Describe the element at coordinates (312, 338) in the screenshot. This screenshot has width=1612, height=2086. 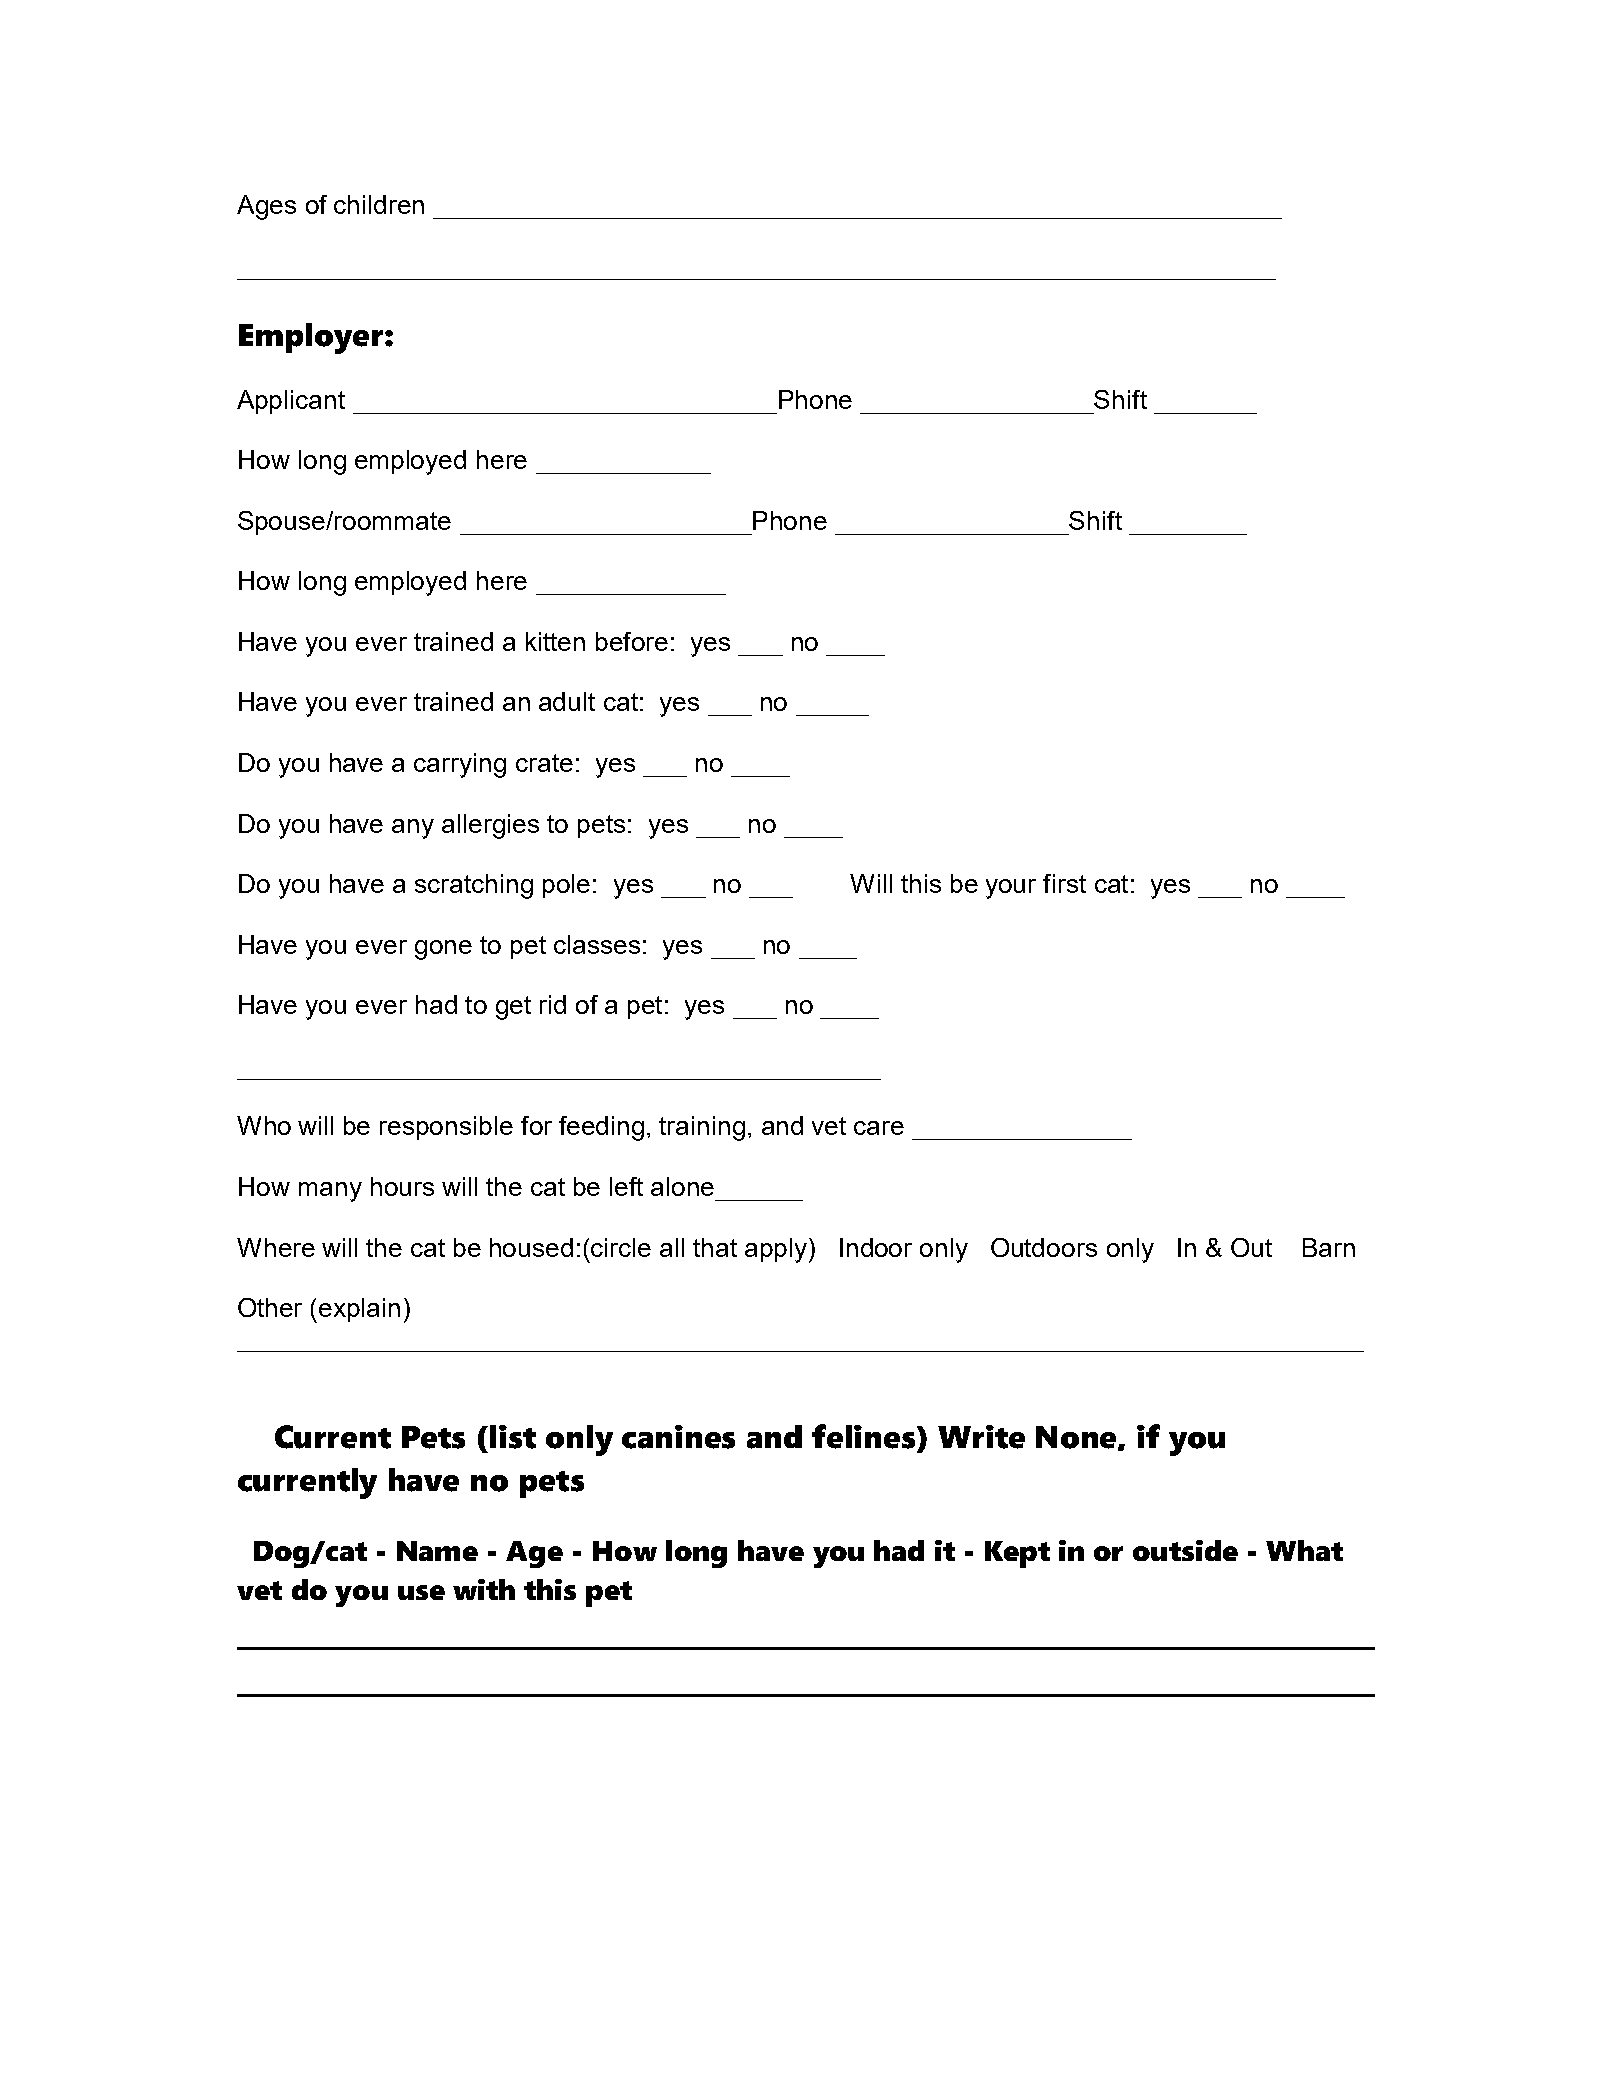
I see `Employer` at that location.
